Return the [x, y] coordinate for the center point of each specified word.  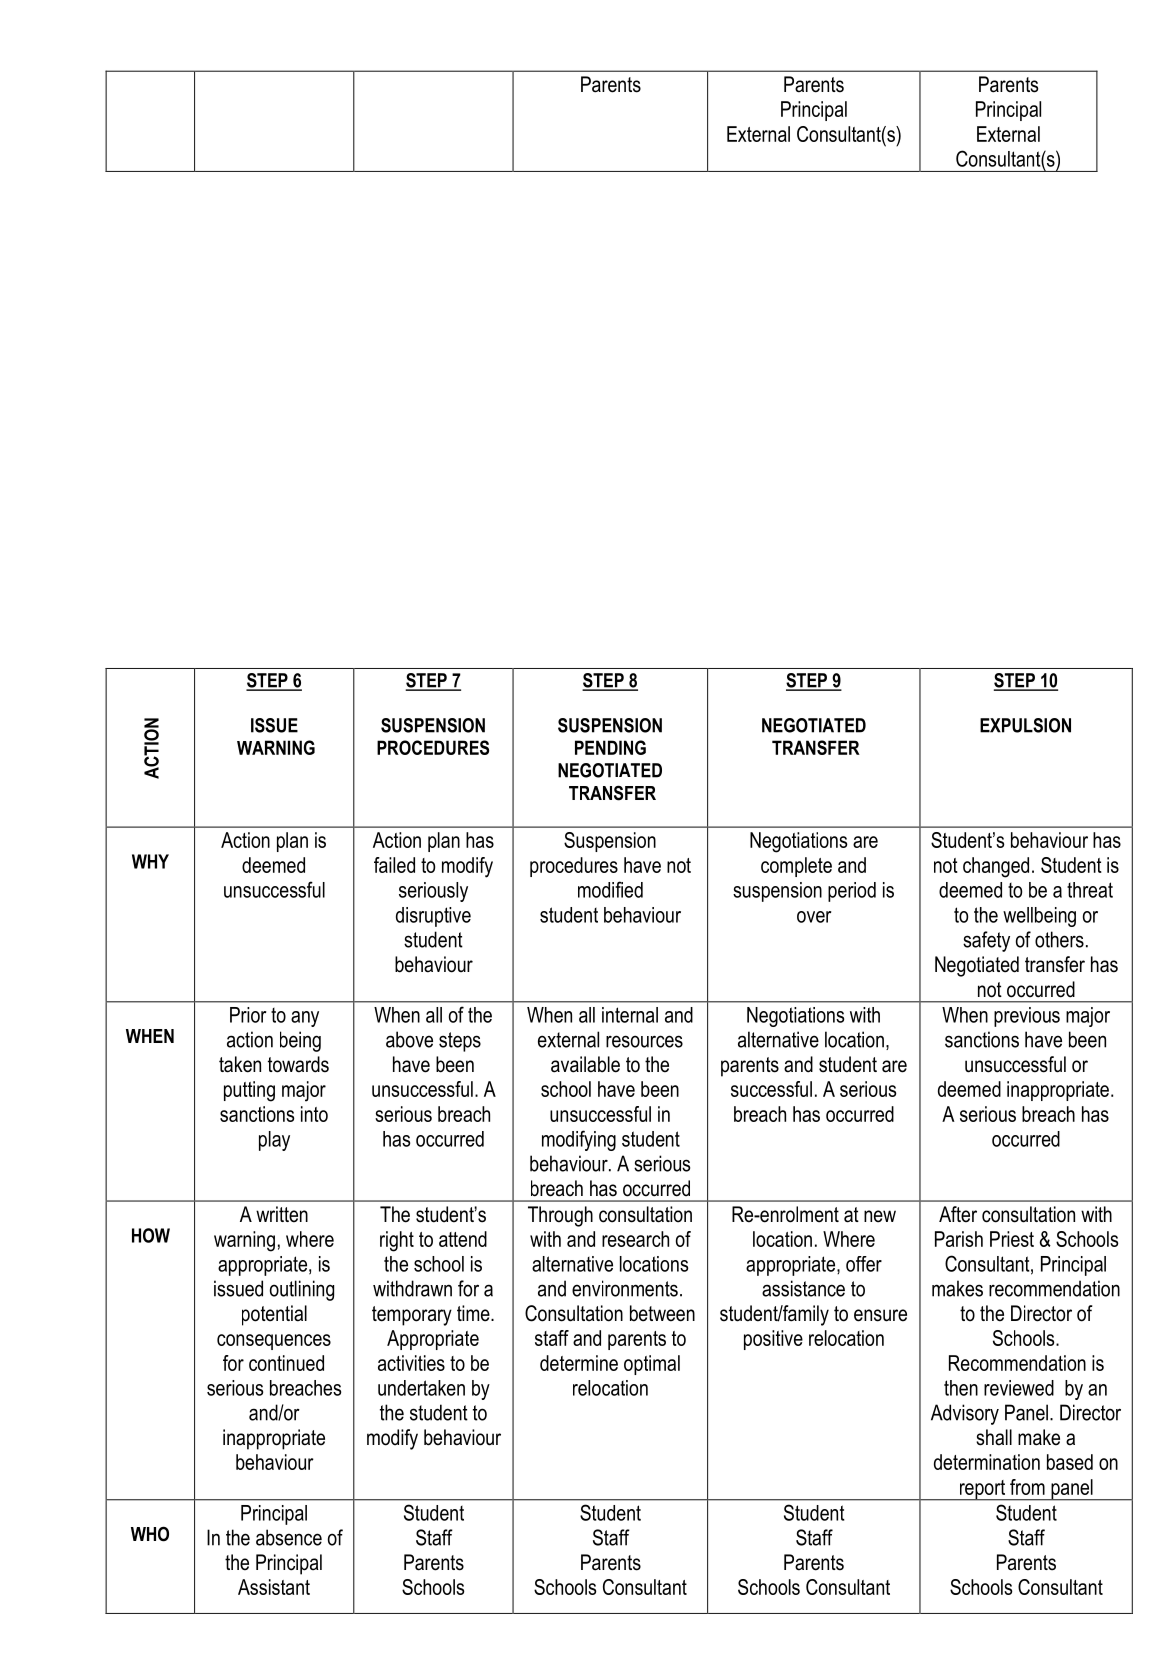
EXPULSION [1025, 725]
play [274, 1141]
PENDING [610, 747]
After [958, 1214]
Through [560, 1216]
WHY [150, 861]
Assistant [274, 1587]
